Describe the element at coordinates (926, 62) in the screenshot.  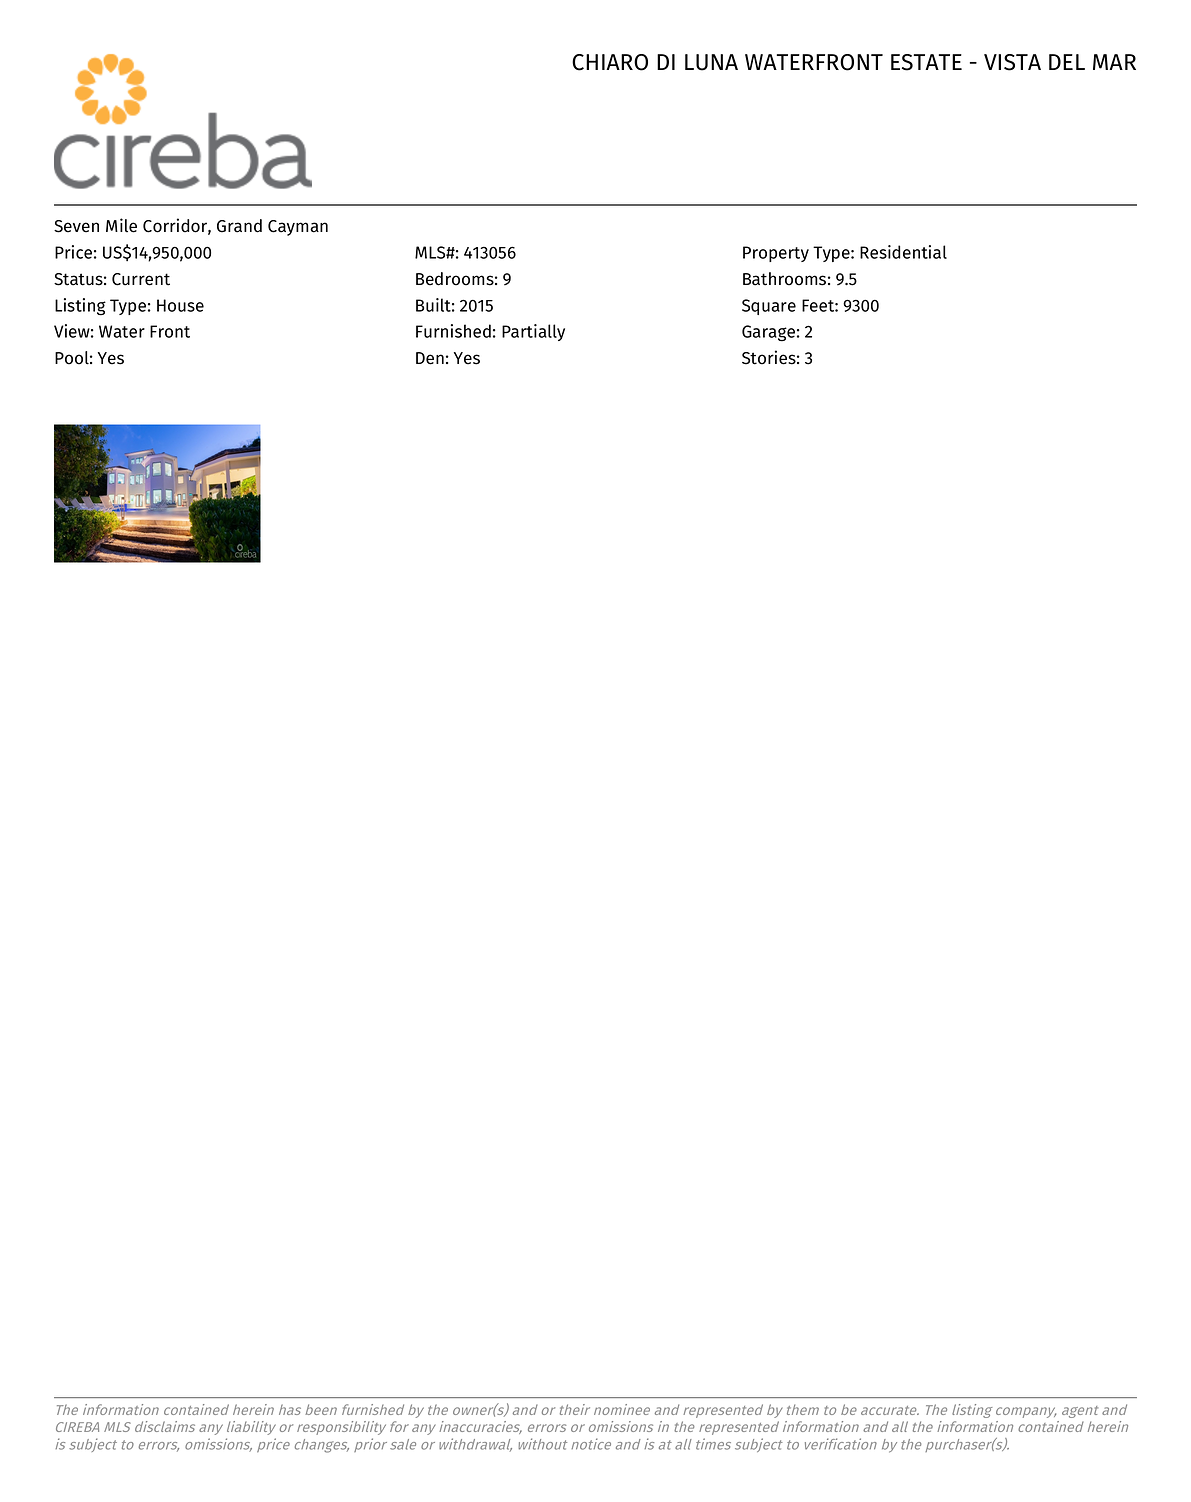
I see `ESTATE` at that location.
